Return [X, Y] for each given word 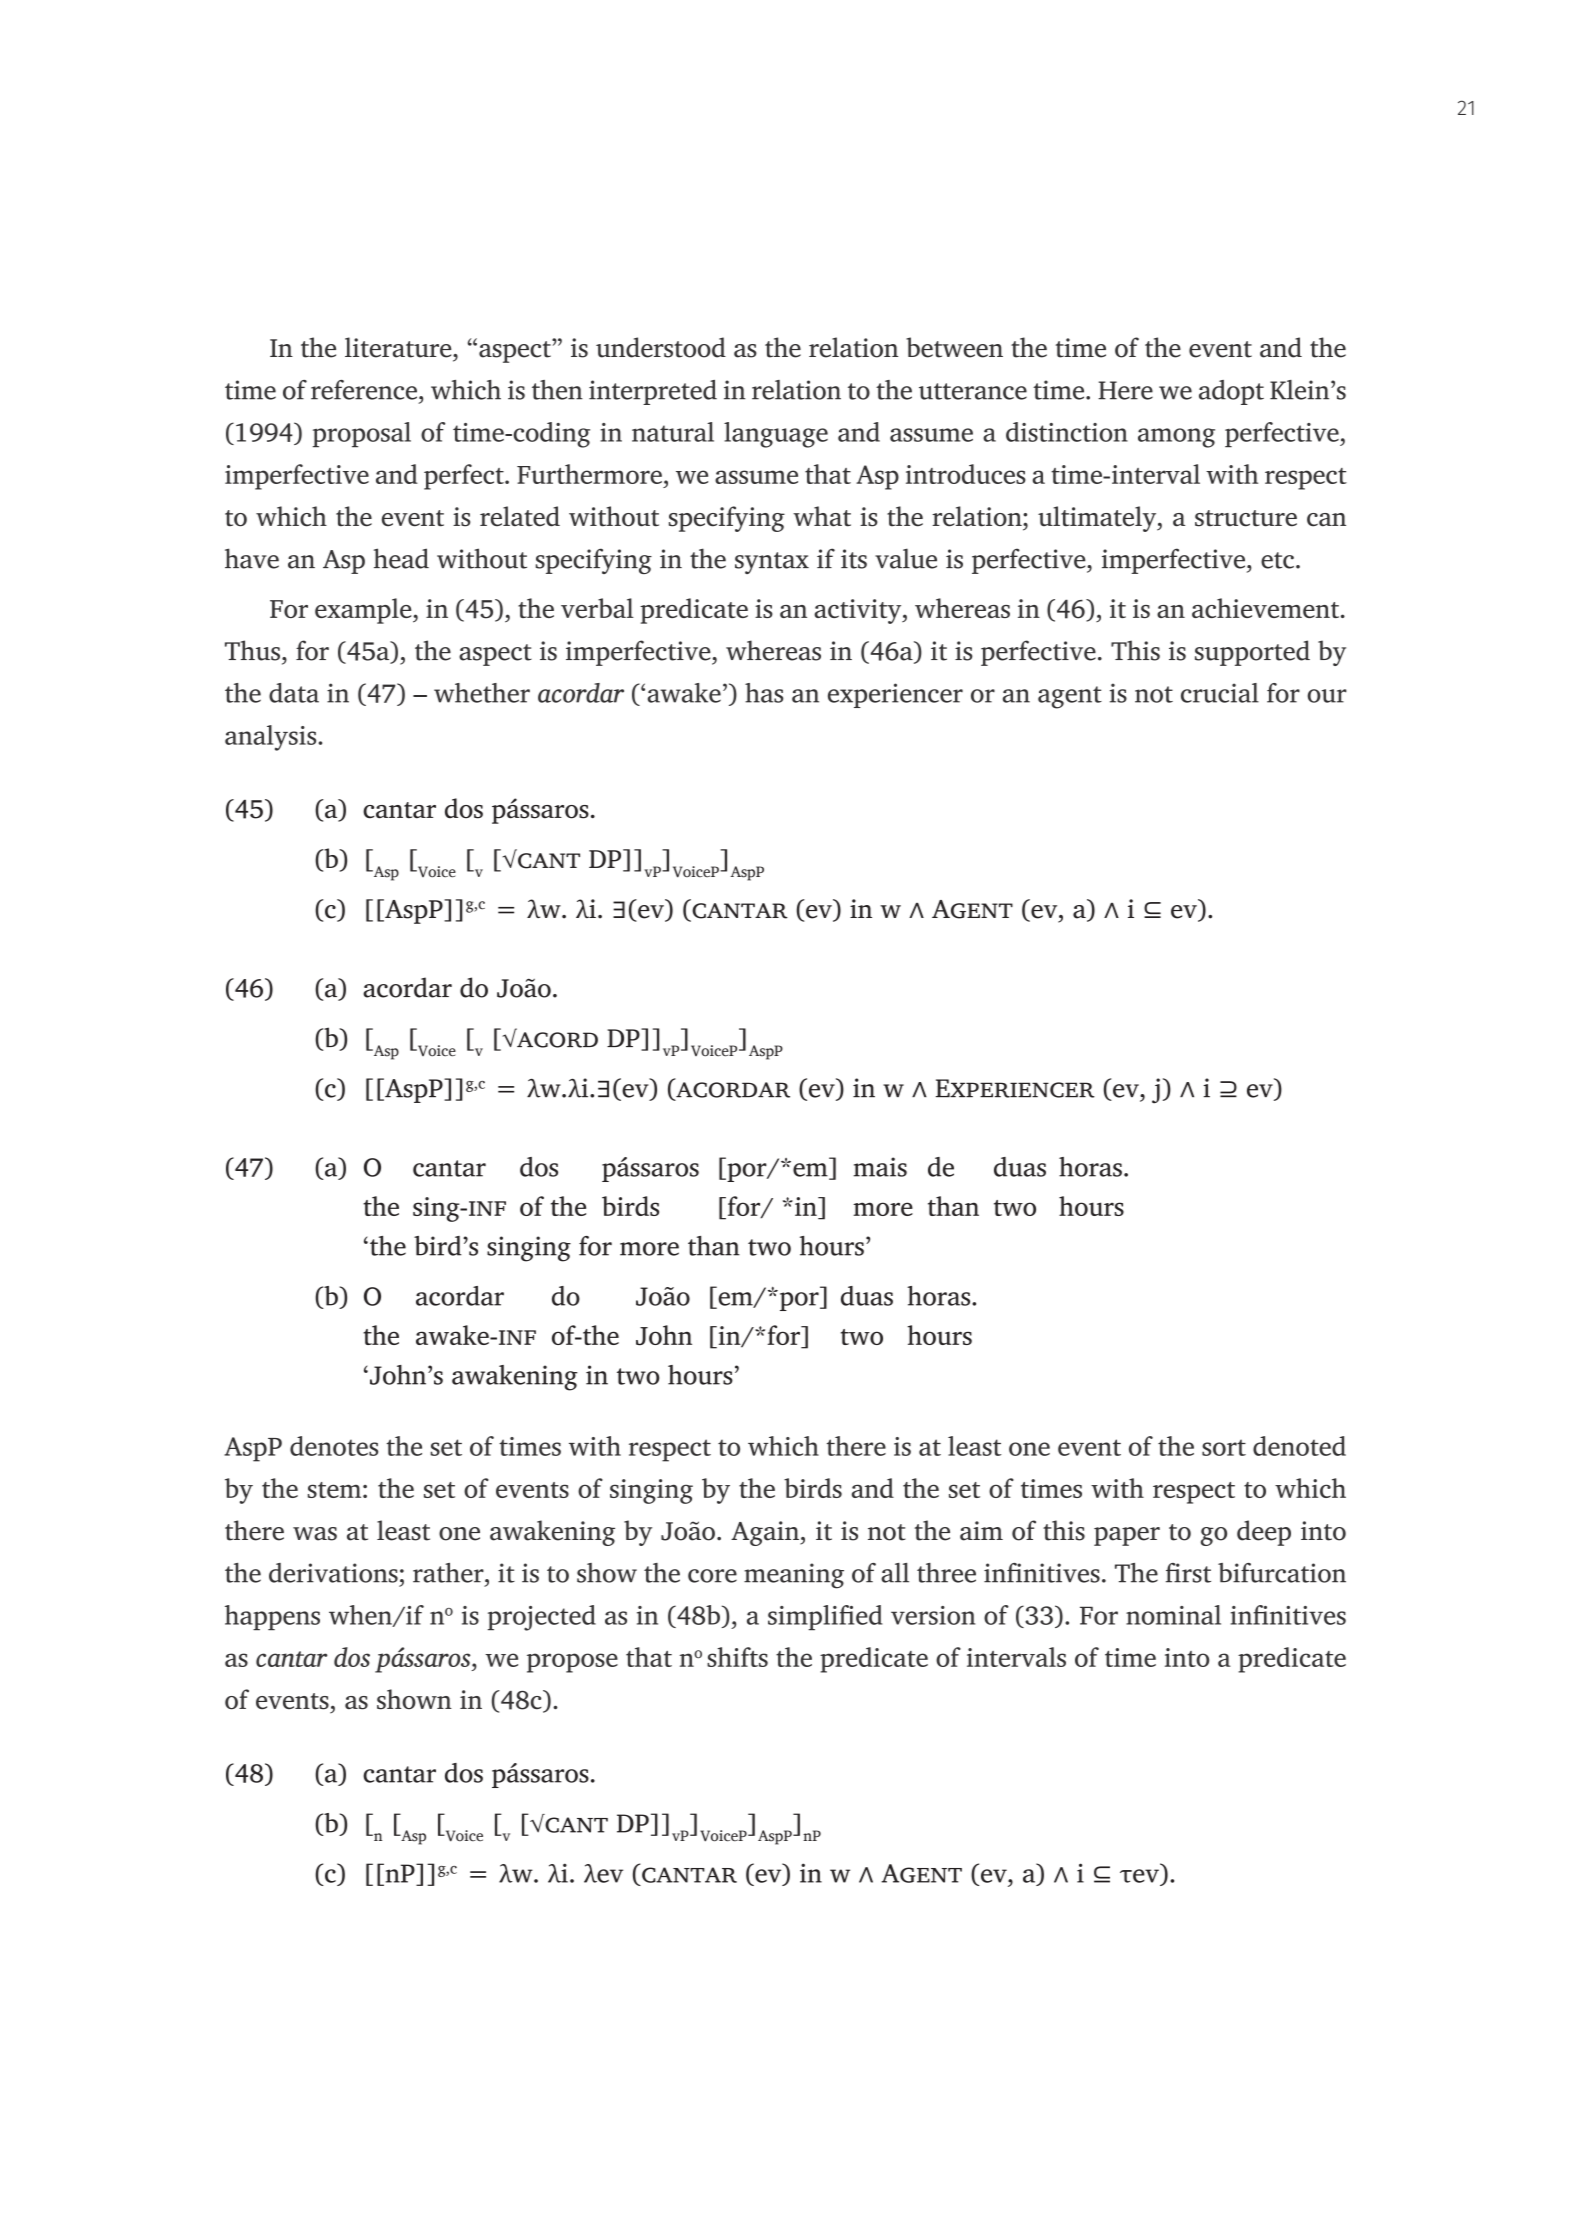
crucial [1220, 693]
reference [364, 390]
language [776, 435]
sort [1224, 1447]
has [764, 693]
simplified [825, 1617]
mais [880, 1167]
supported [1252, 653]
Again [766, 1533]
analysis [272, 738]
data [294, 693]
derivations [333, 1573]
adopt [1231, 392]
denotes [334, 1446]
